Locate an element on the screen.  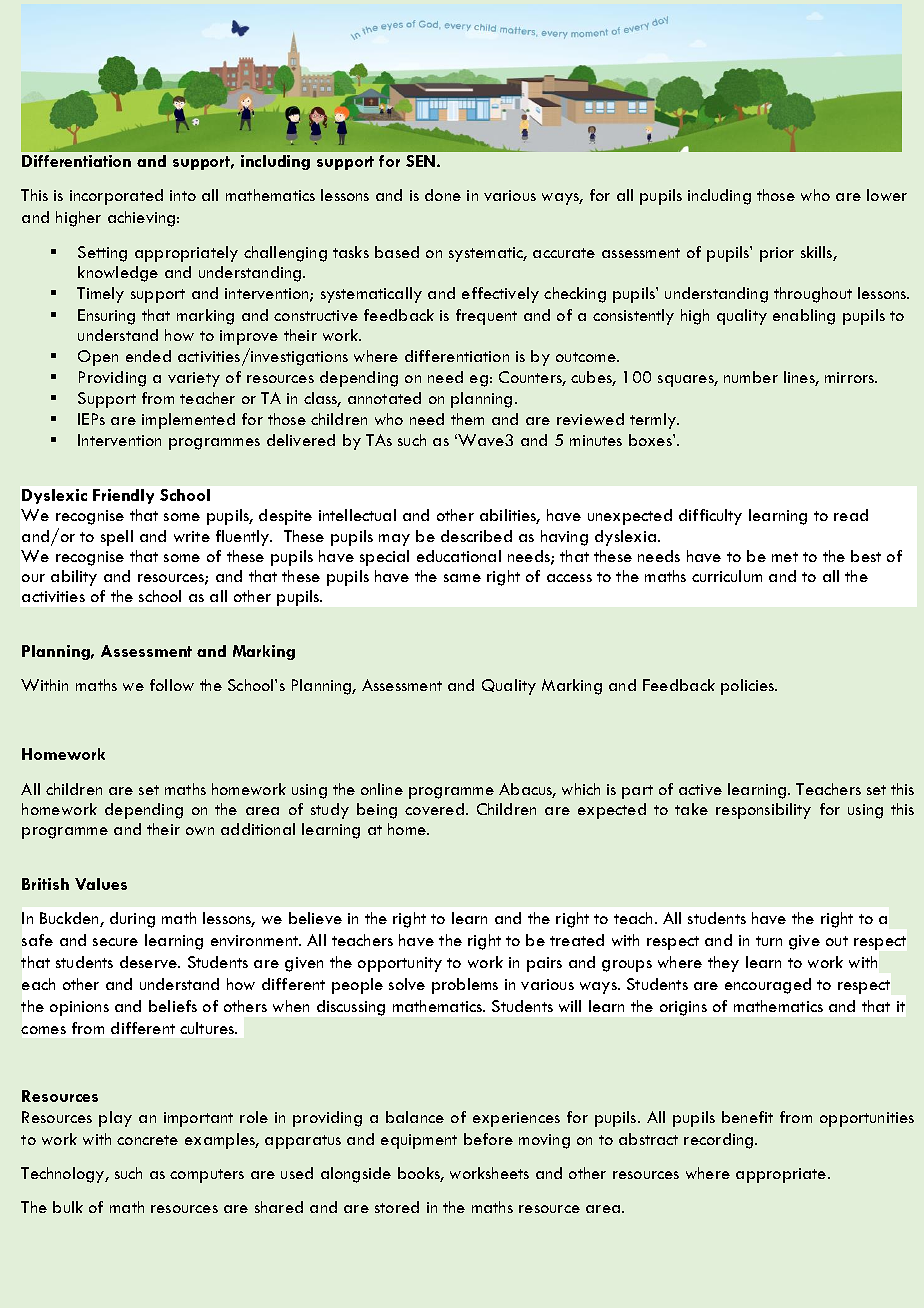
covered is located at coordinates (434, 809).
